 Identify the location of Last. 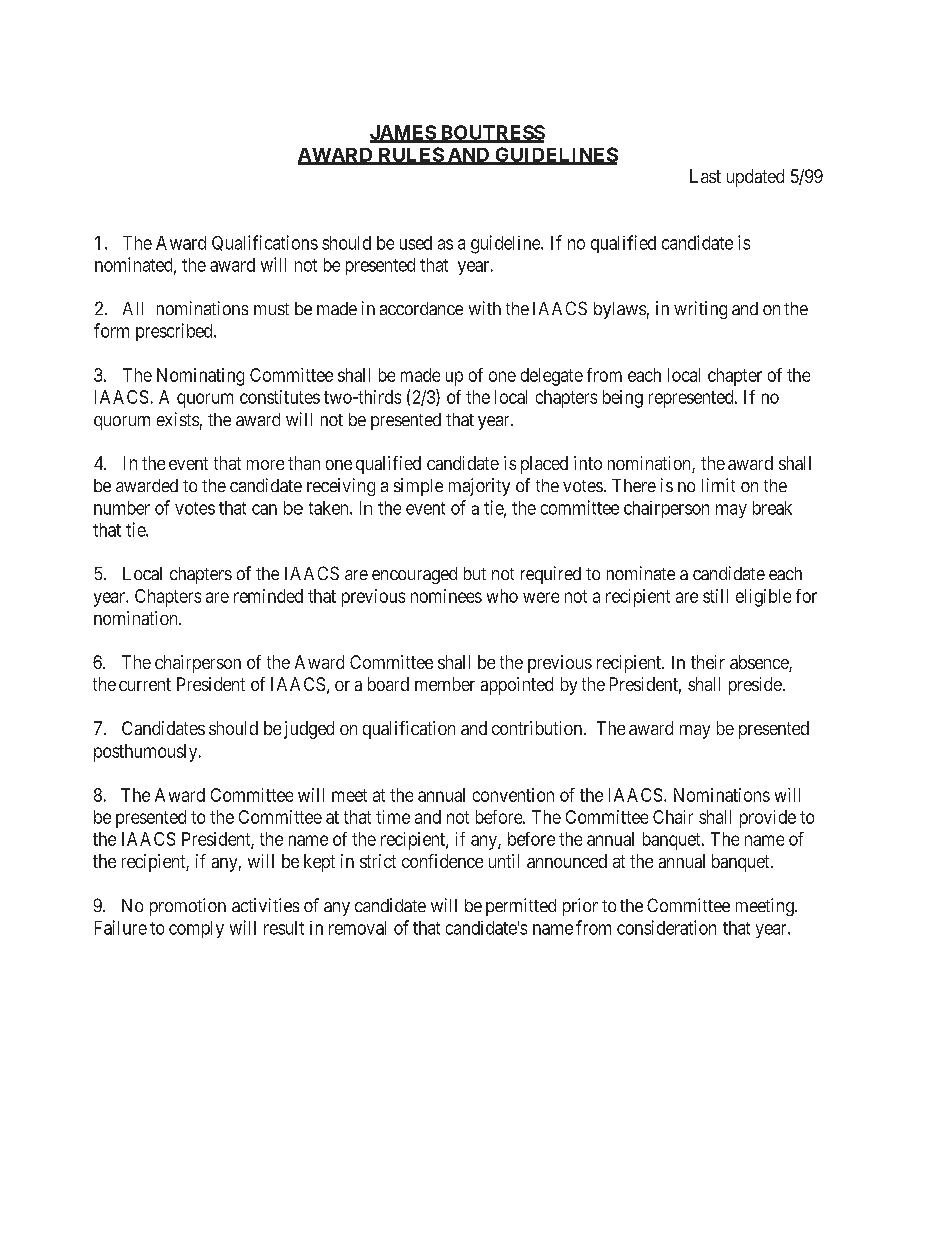
(705, 176).
